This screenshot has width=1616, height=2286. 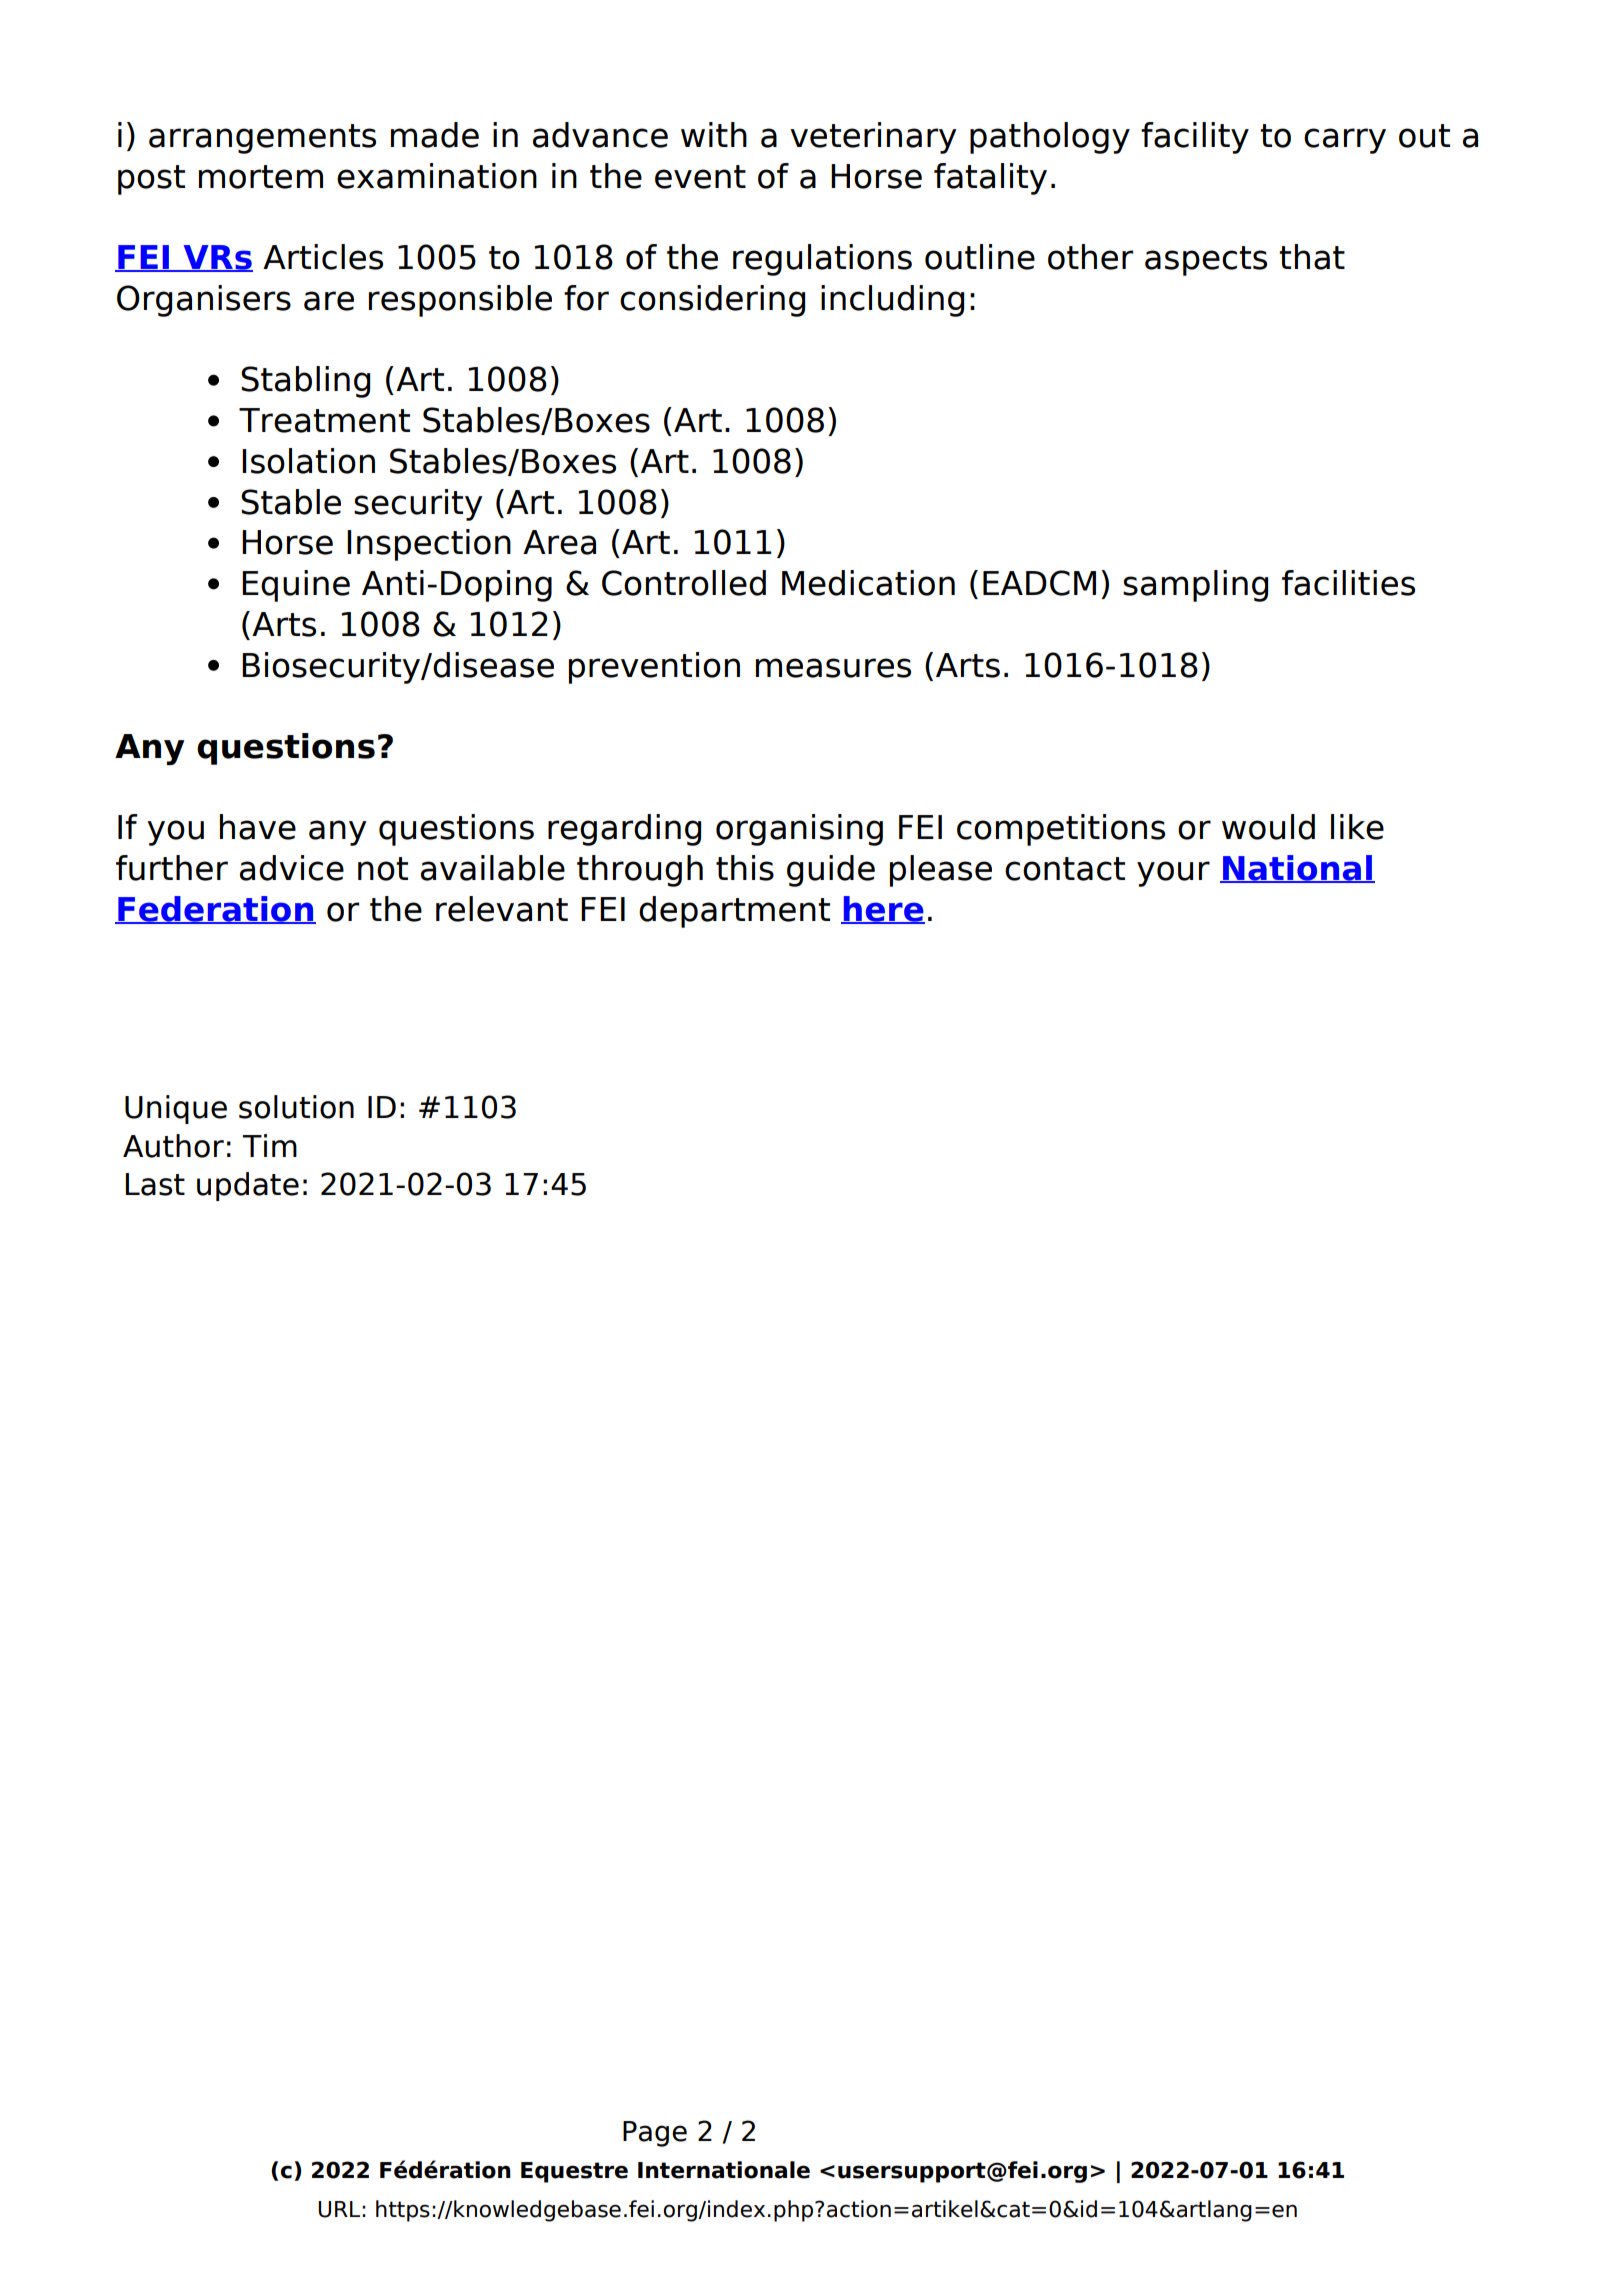 I want to click on mortem, so click(x=261, y=177).
